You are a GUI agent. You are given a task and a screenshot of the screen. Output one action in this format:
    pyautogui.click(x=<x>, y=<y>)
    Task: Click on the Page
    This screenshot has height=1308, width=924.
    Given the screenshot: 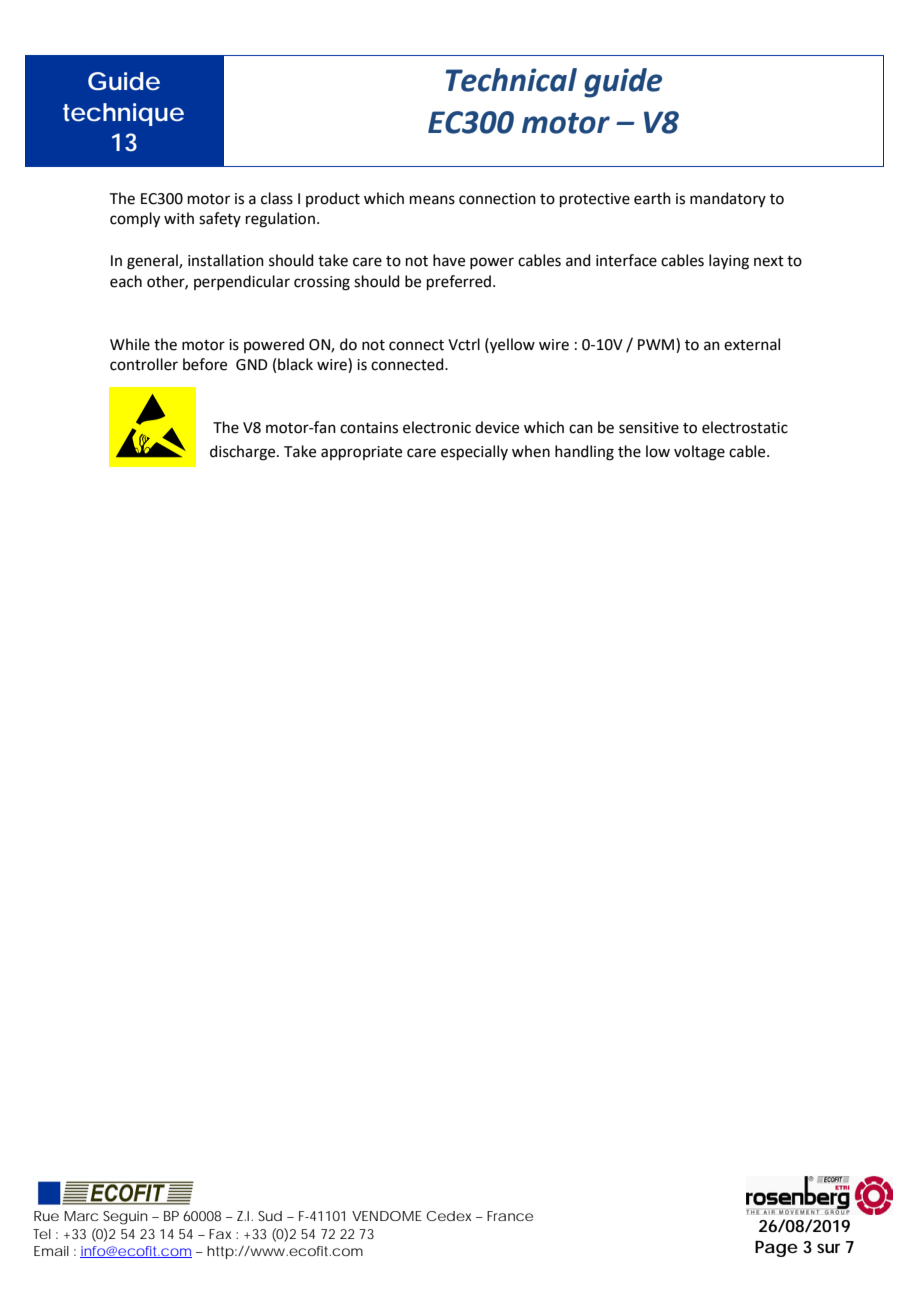 What is the action you would take?
    pyautogui.click(x=776, y=1249)
